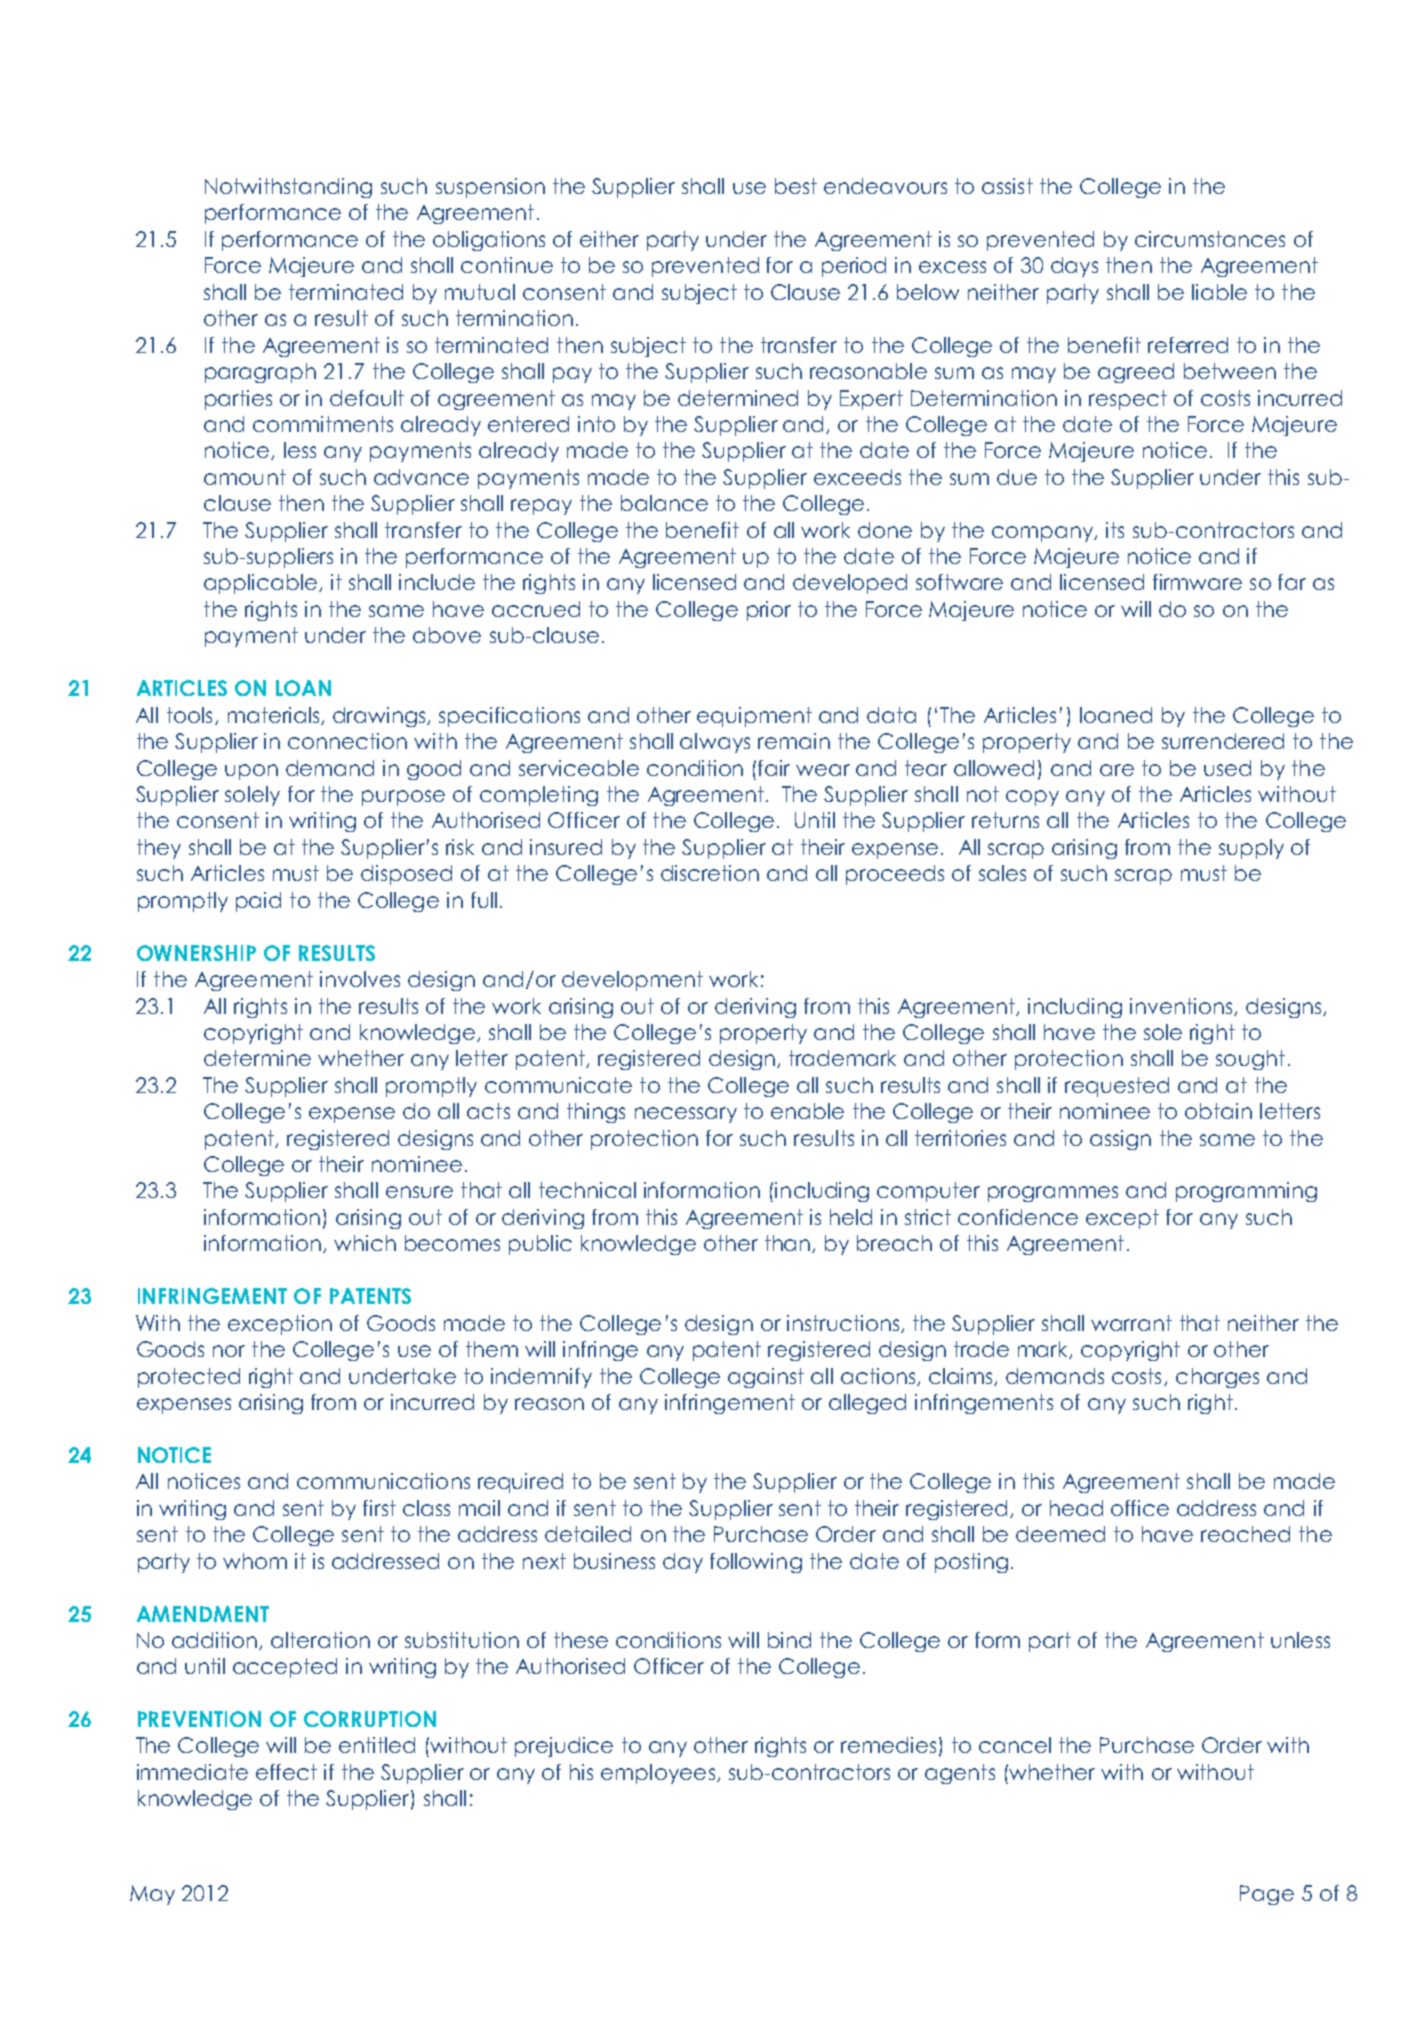 Image resolution: width=1425 pixels, height=2017 pixels. Describe the element at coordinates (1182, 1007) in the screenshot. I see `inventions` at that location.
